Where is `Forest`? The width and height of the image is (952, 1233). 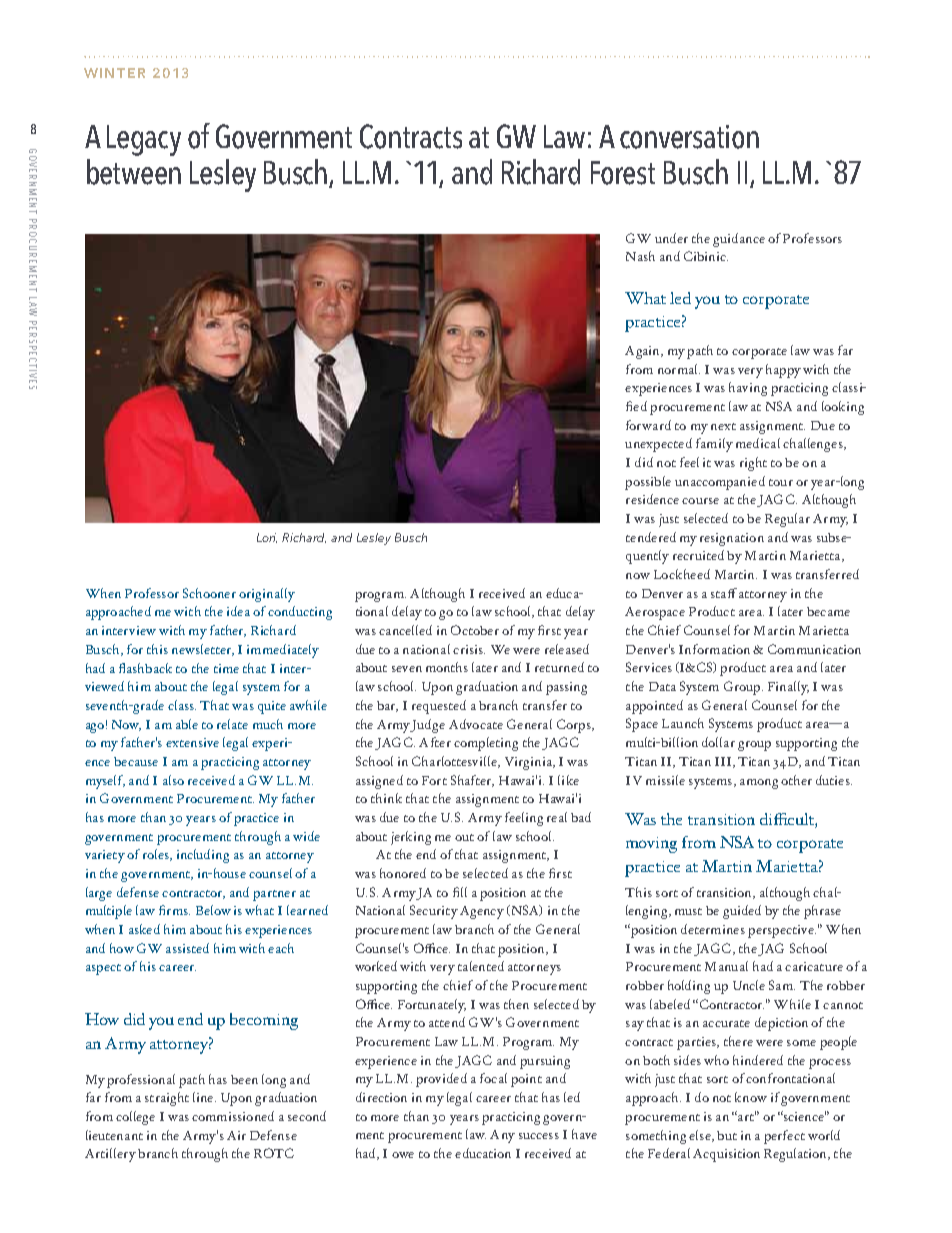
Forest is located at coordinates (623, 173).
